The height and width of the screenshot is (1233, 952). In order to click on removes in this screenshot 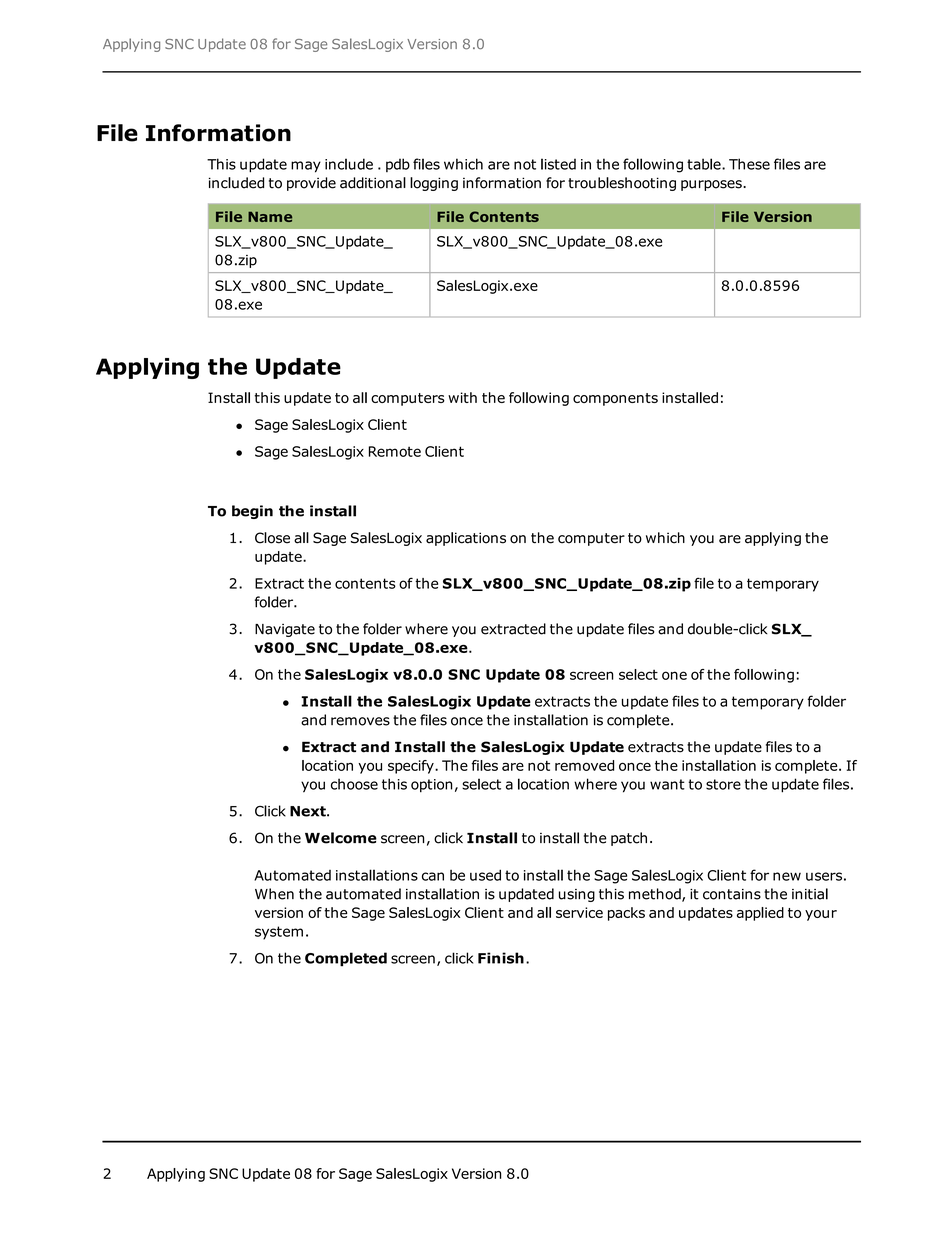, I will do `click(360, 721)`.
